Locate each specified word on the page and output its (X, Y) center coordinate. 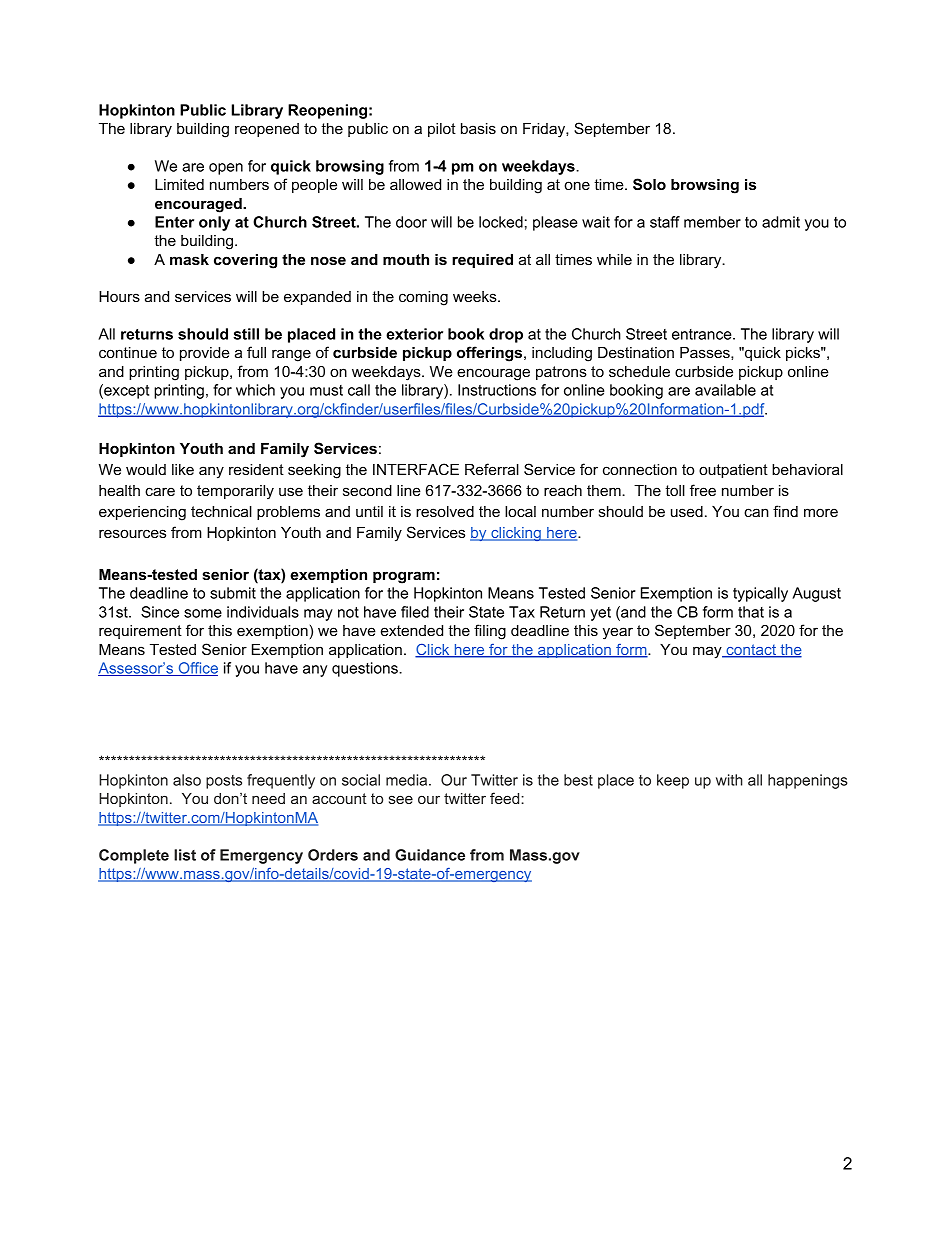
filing (490, 632)
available (725, 390)
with (729, 780)
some (203, 613)
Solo (649, 184)
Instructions (497, 390)
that (751, 612)
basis (478, 128)
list (185, 855)
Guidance (430, 855)
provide (205, 354)
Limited (179, 184)
